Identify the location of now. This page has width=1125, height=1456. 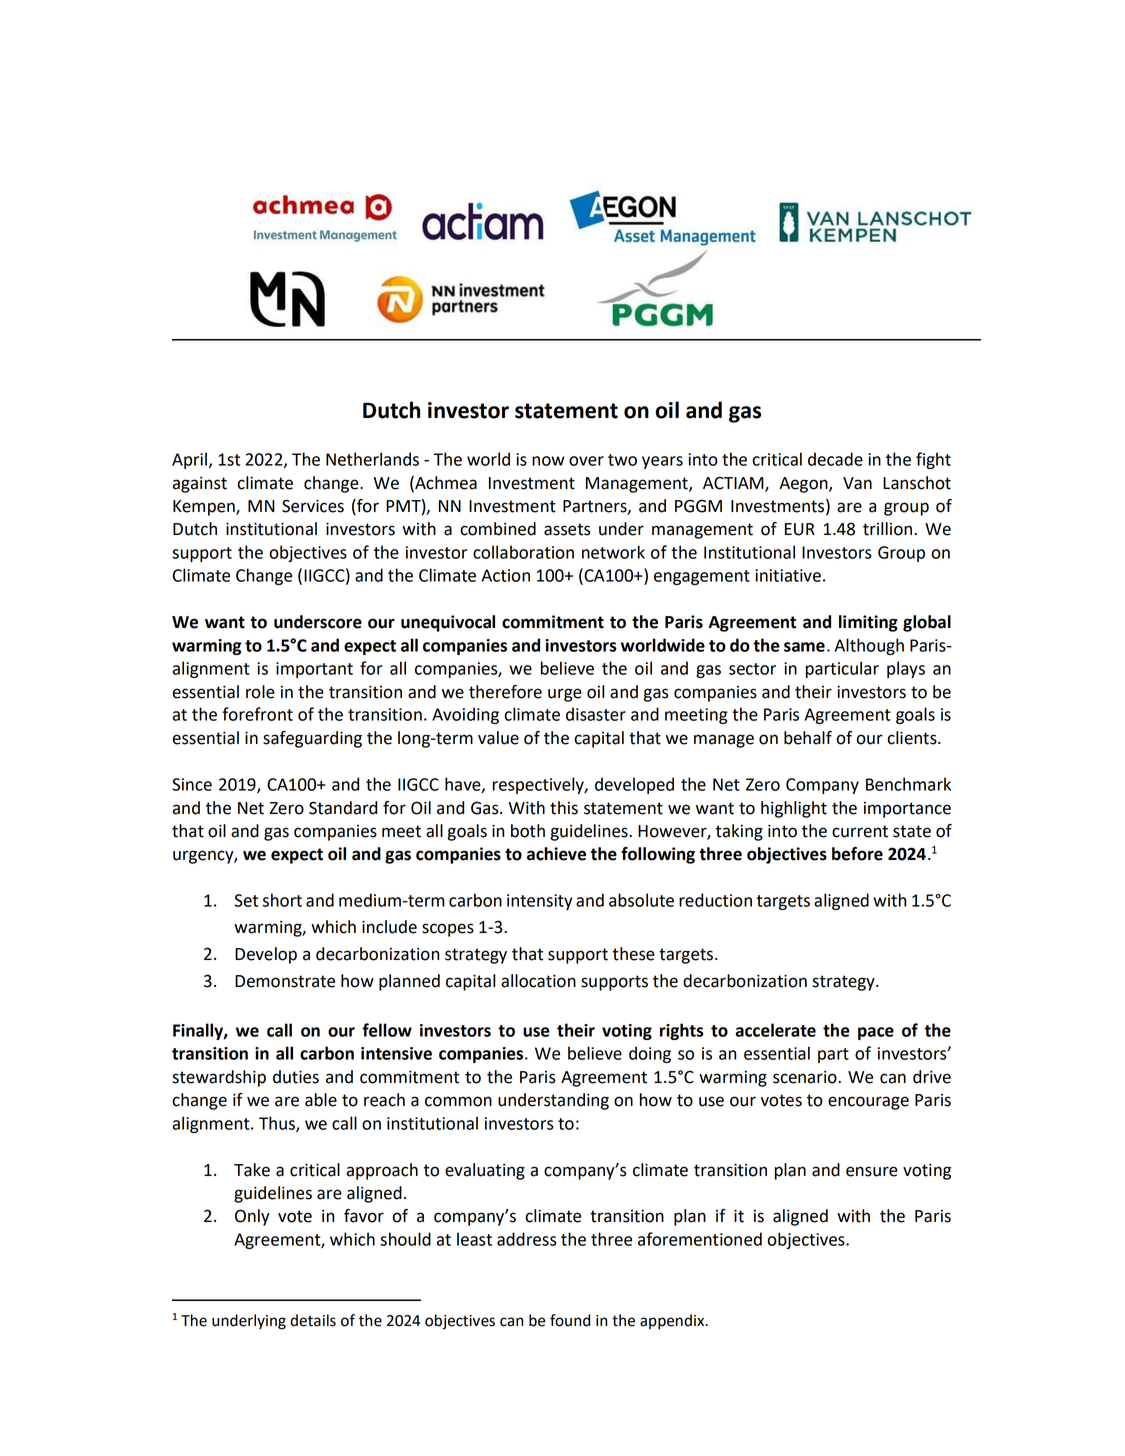
(548, 461).
